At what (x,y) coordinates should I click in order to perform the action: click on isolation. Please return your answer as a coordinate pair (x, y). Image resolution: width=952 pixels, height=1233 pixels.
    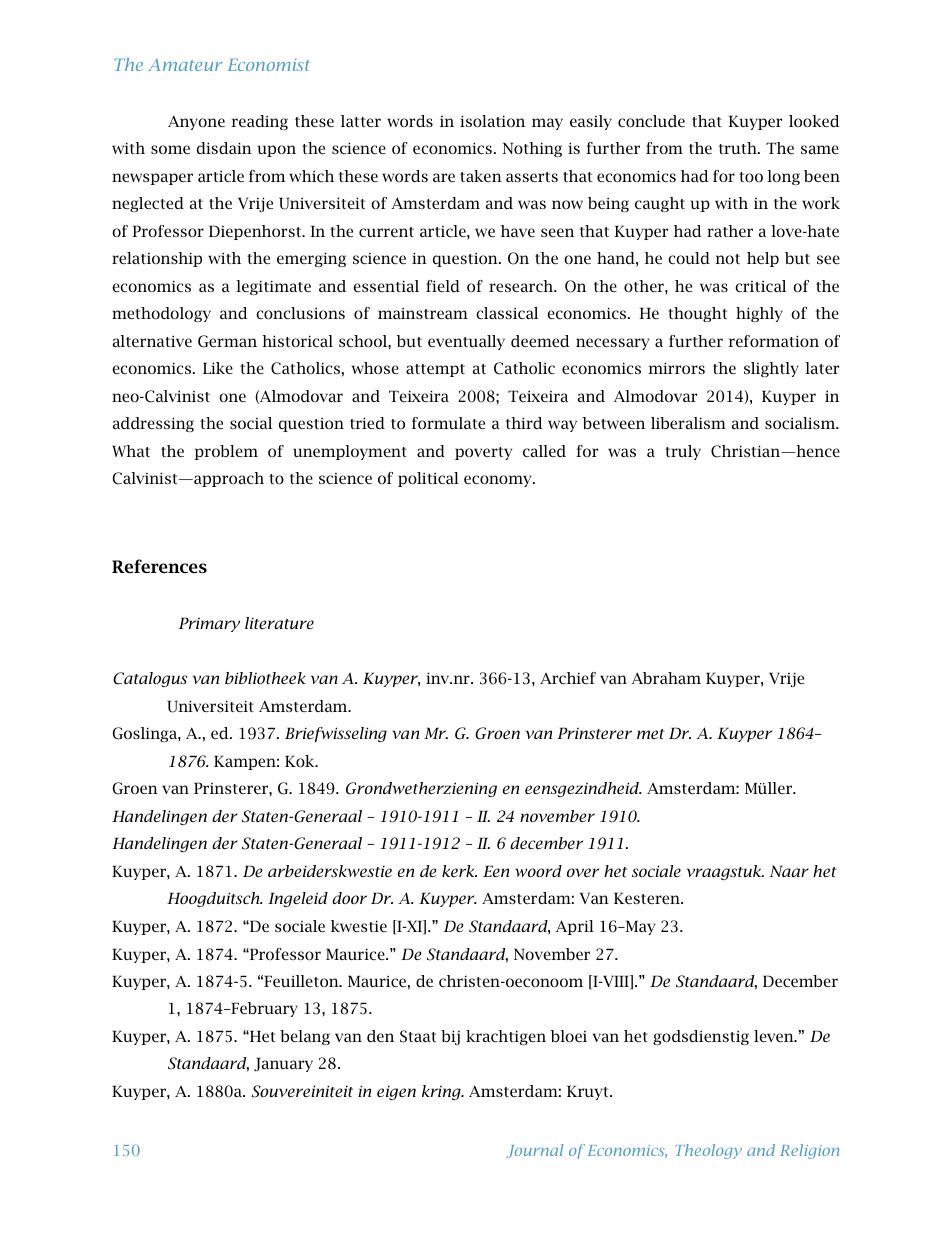
    Looking at the image, I should click on (492, 121).
